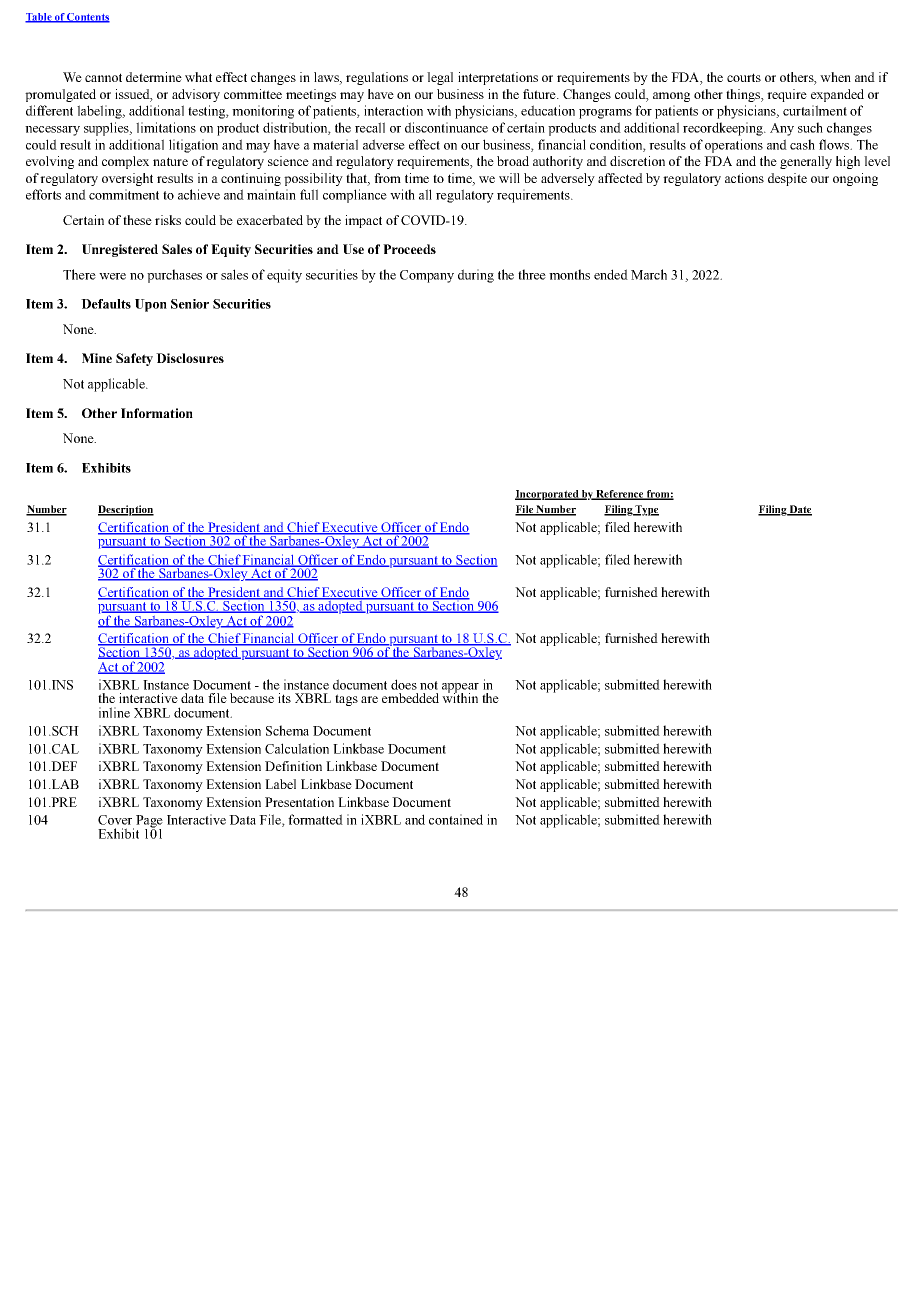 This screenshot has height=1308, width=924. Describe the element at coordinates (149, 822) in the screenshot. I see `Page` at that location.
